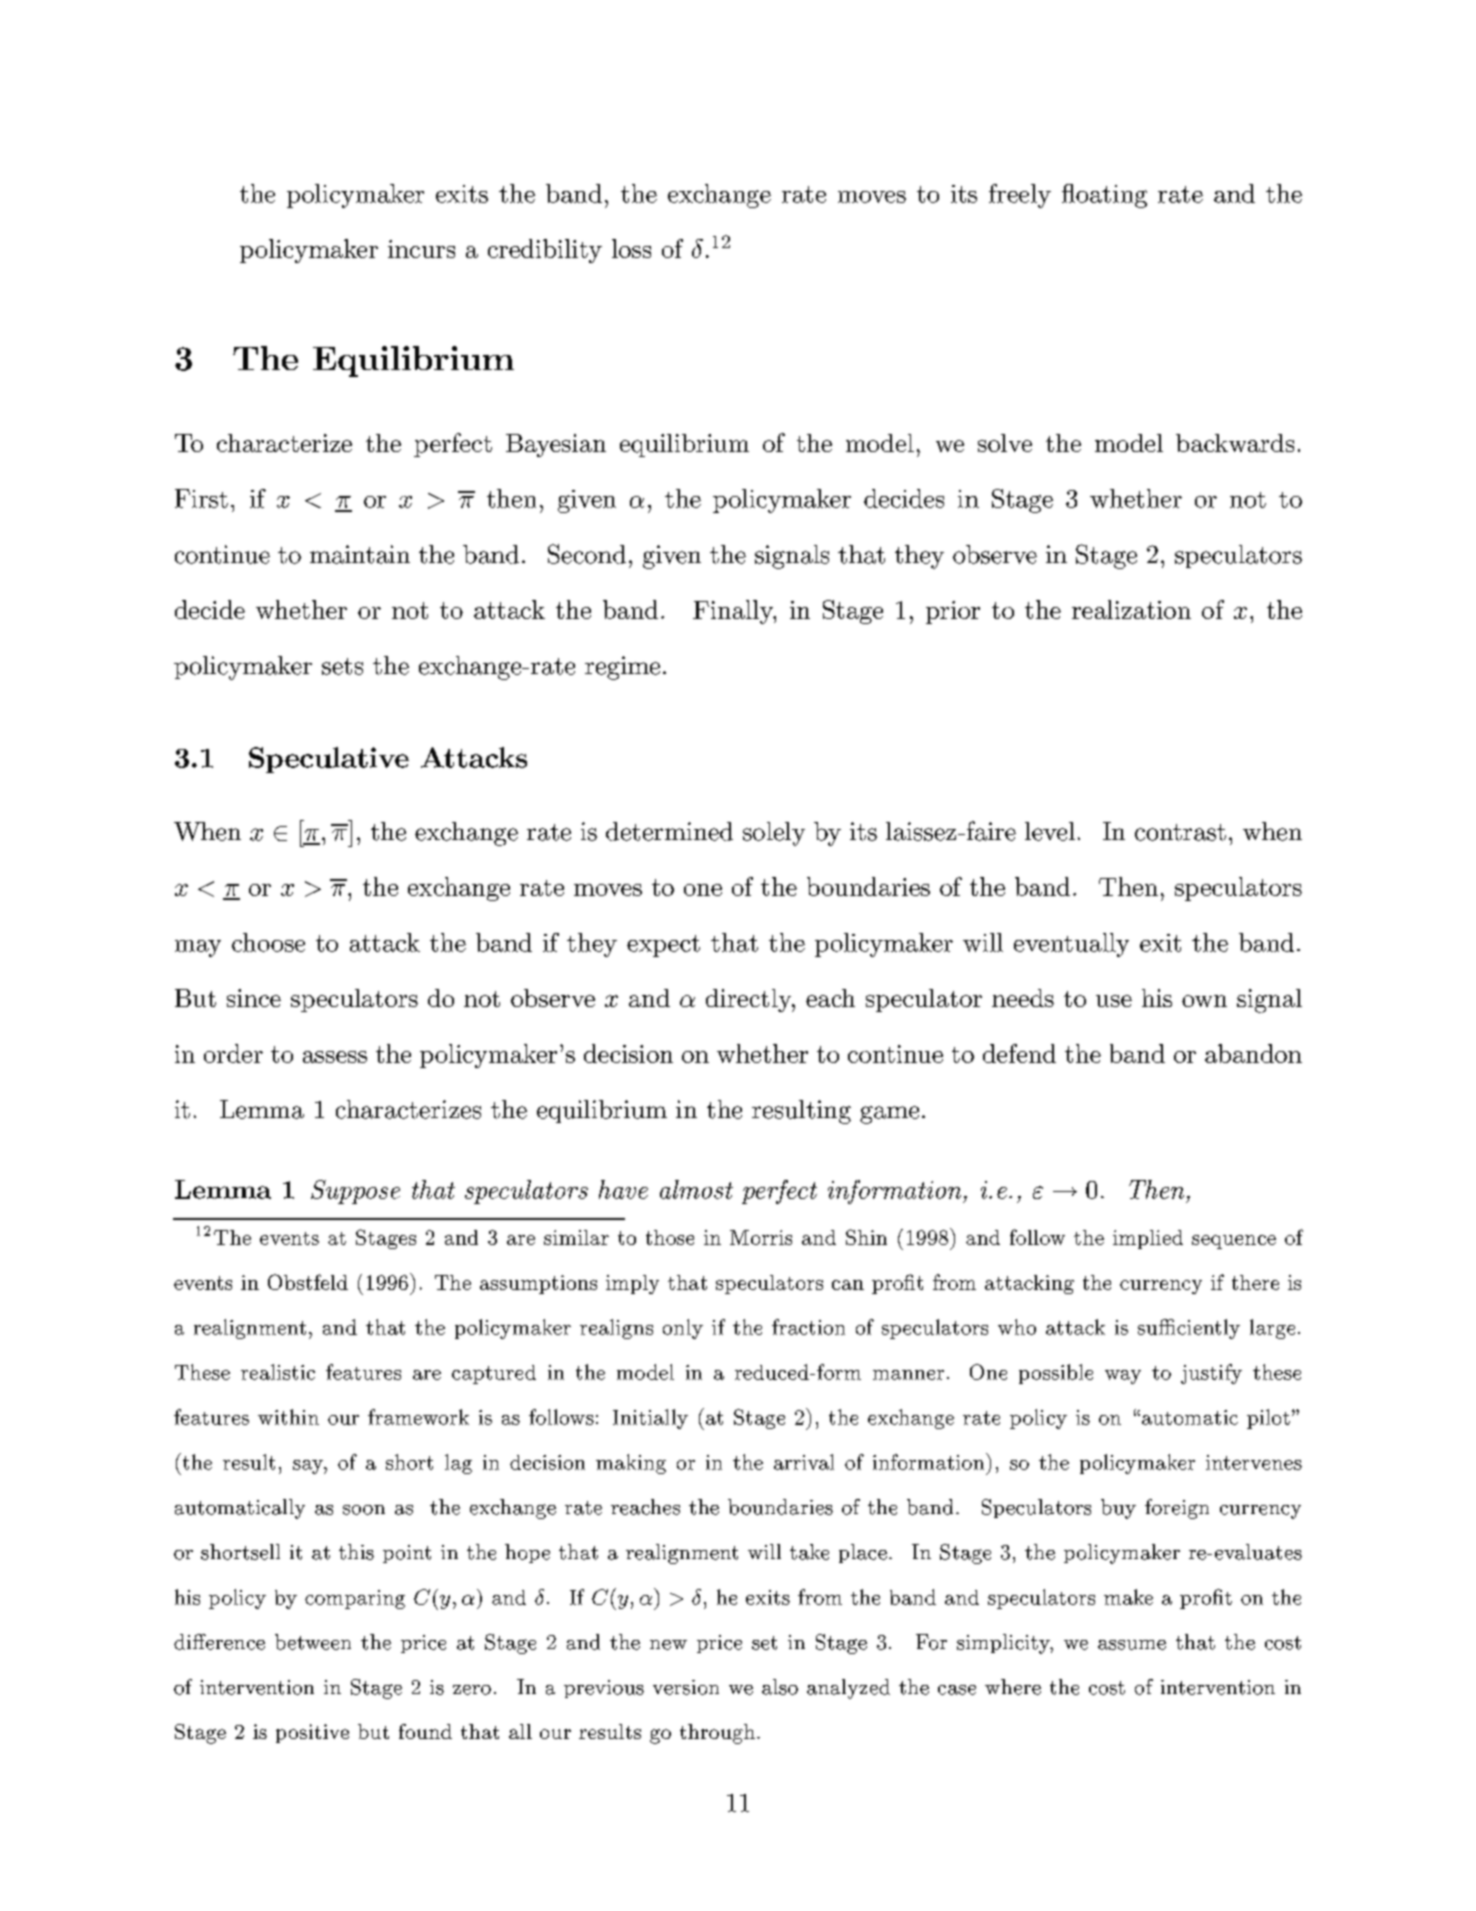 The image size is (1476, 1911). What do you see at coordinates (734, 612) in the screenshot?
I see `Finally` at bounding box center [734, 612].
